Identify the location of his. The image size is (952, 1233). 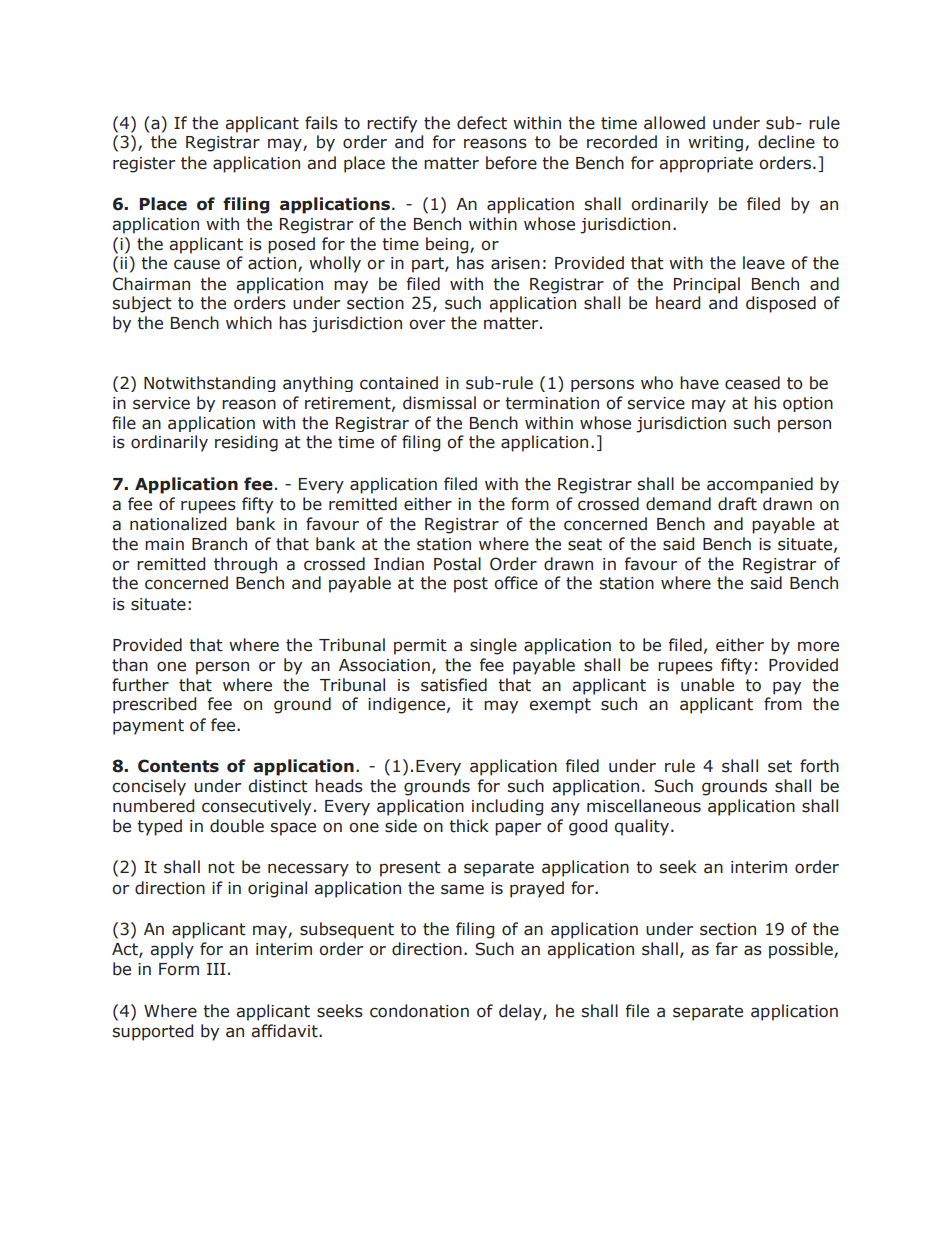
(765, 403).
